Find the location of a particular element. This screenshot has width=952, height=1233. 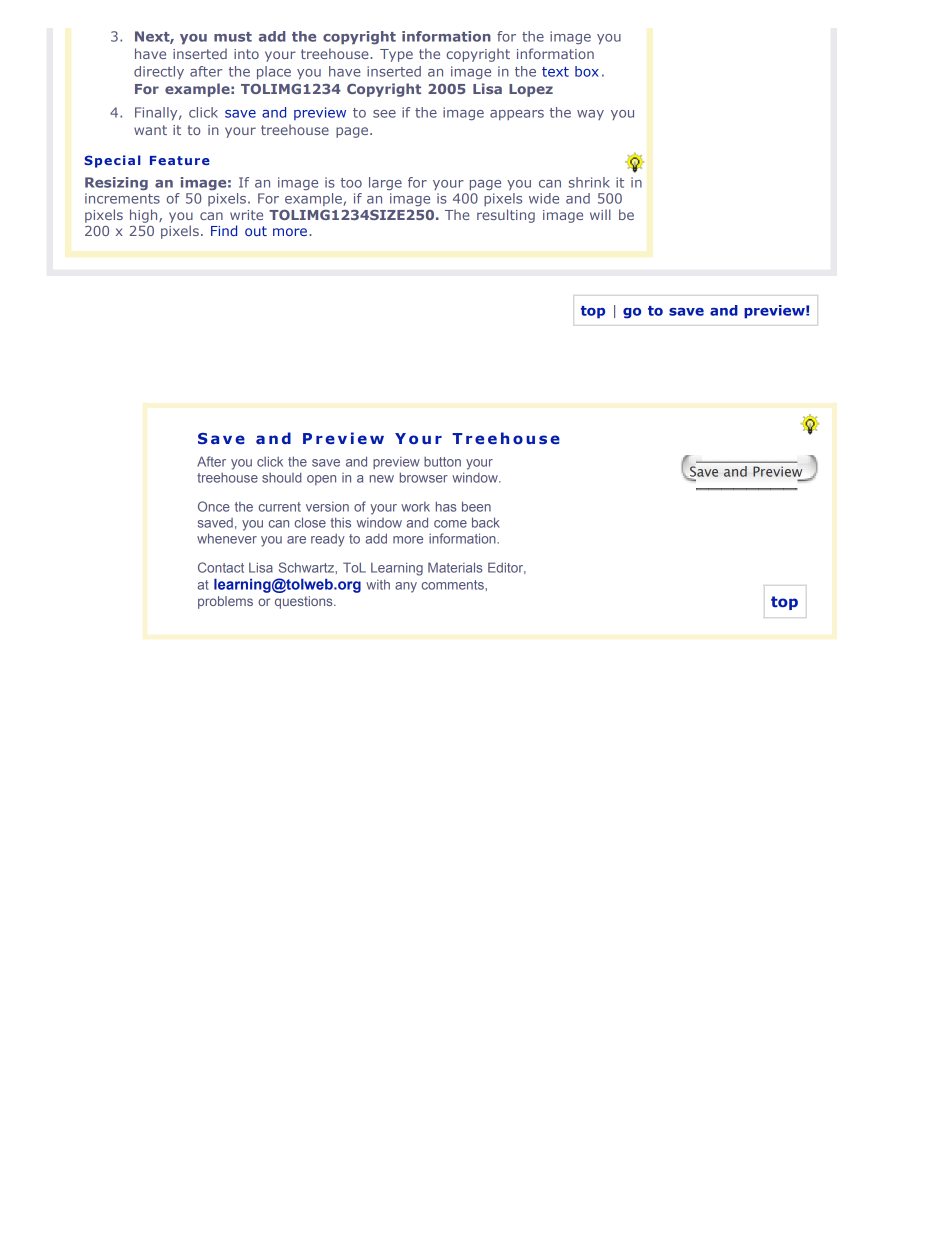

wide is located at coordinates (544, 198).
